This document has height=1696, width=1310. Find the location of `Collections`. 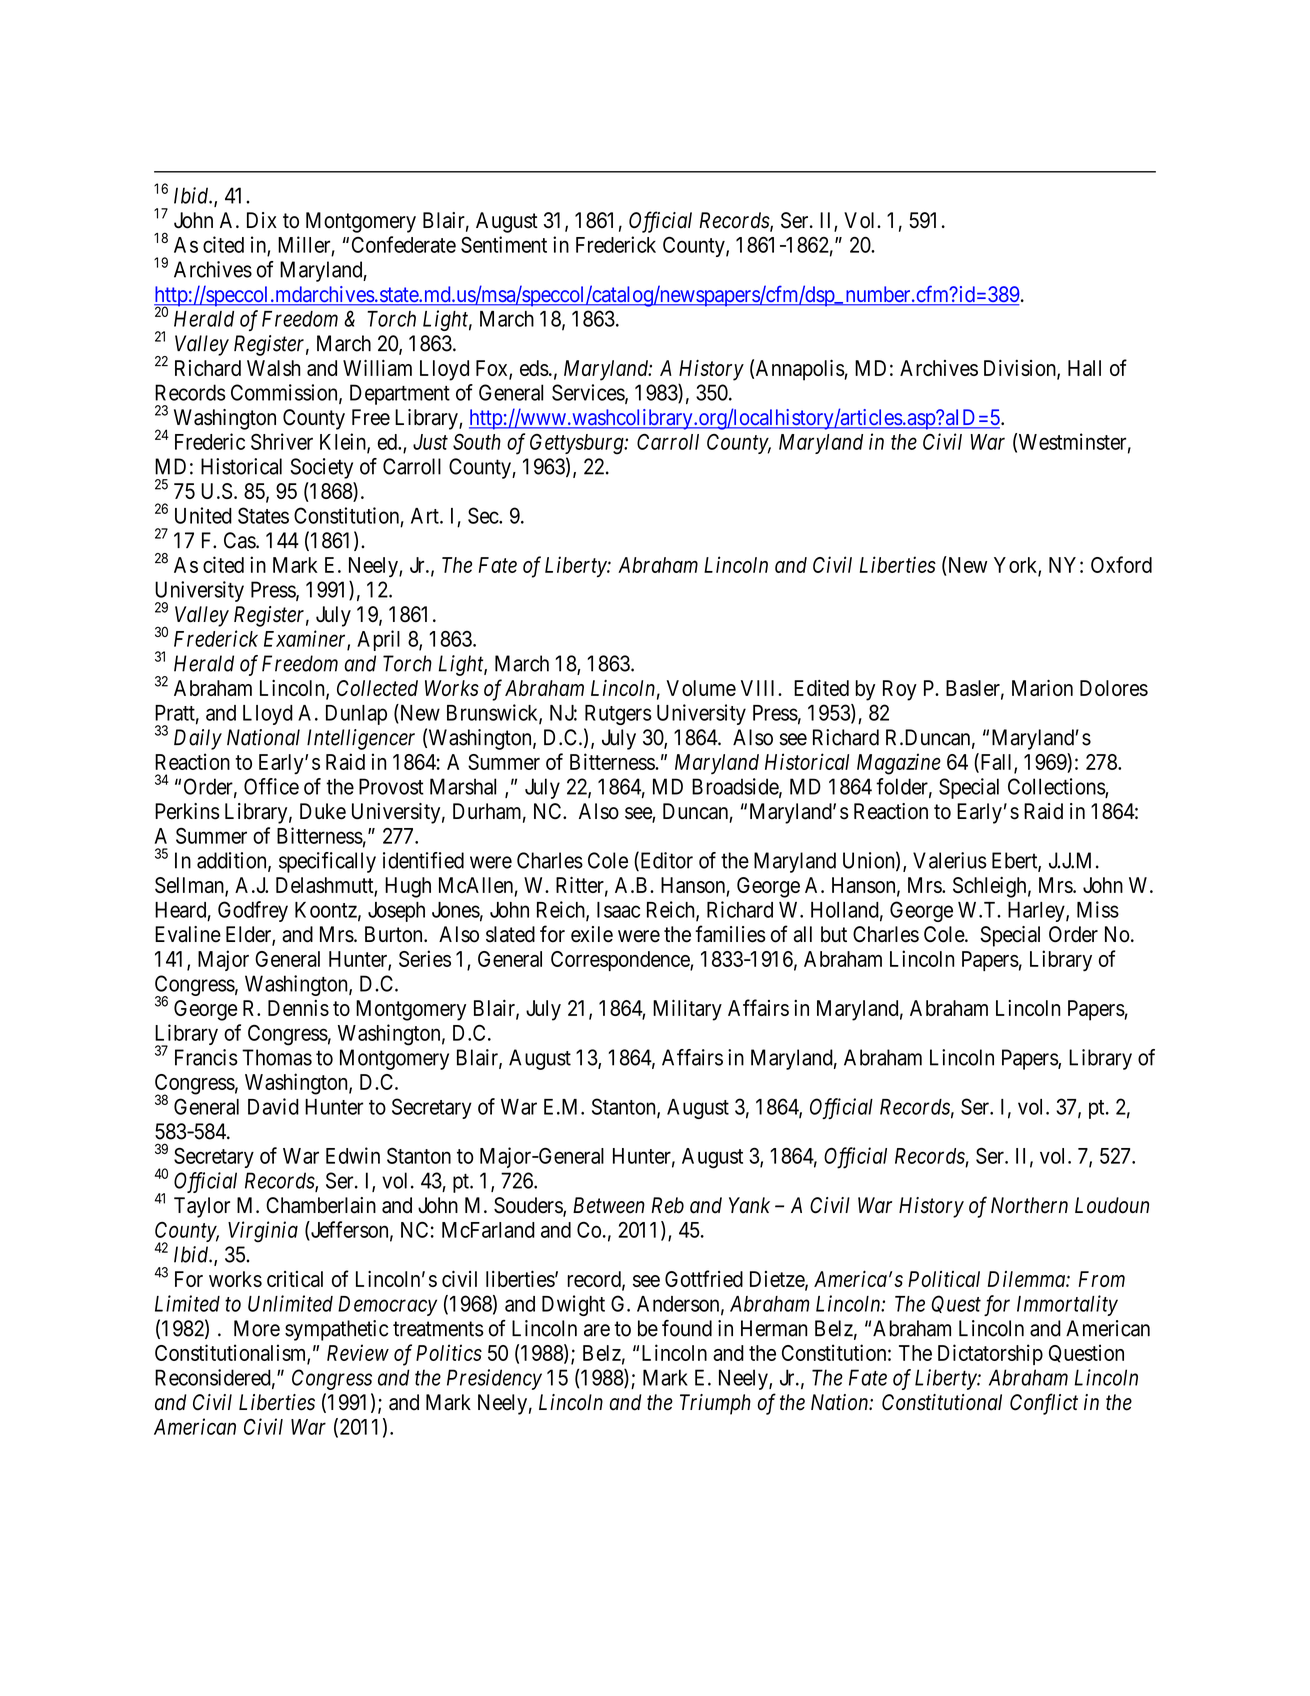

Collections is located at coordinates (1057, 787).
